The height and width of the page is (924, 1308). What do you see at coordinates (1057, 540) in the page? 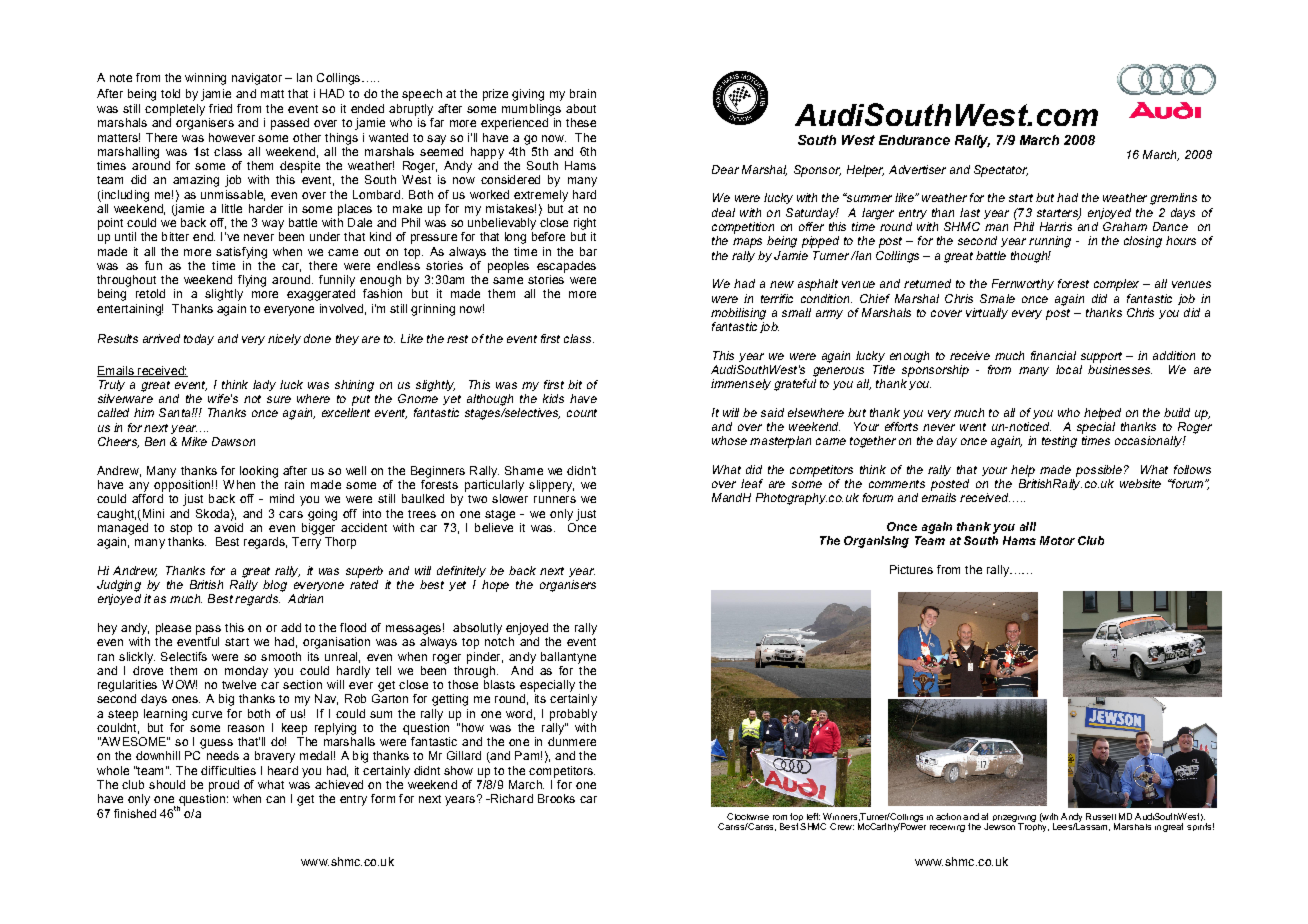
I see `Motor` at bounding box center [1057, 540].
